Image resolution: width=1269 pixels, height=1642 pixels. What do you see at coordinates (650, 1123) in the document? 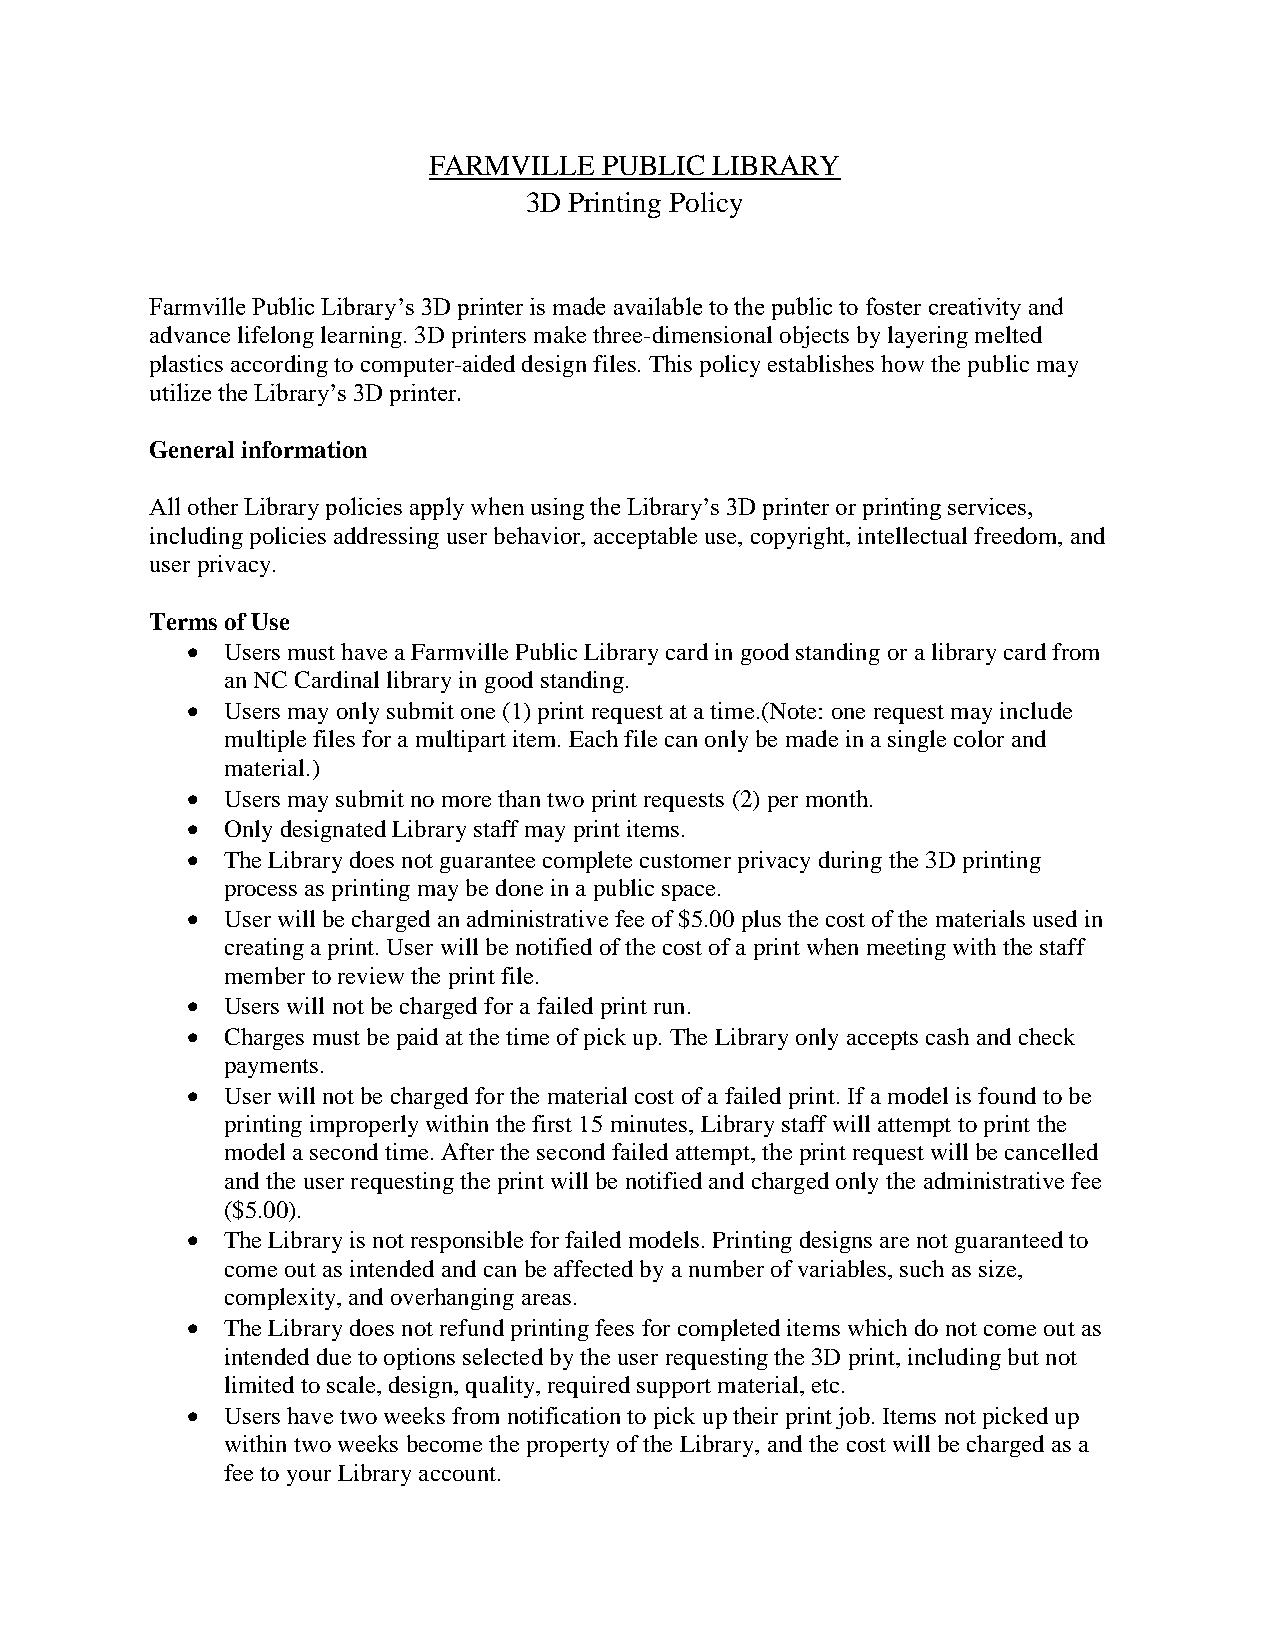
I see `minutes` at bounding box center [650, 1123].
